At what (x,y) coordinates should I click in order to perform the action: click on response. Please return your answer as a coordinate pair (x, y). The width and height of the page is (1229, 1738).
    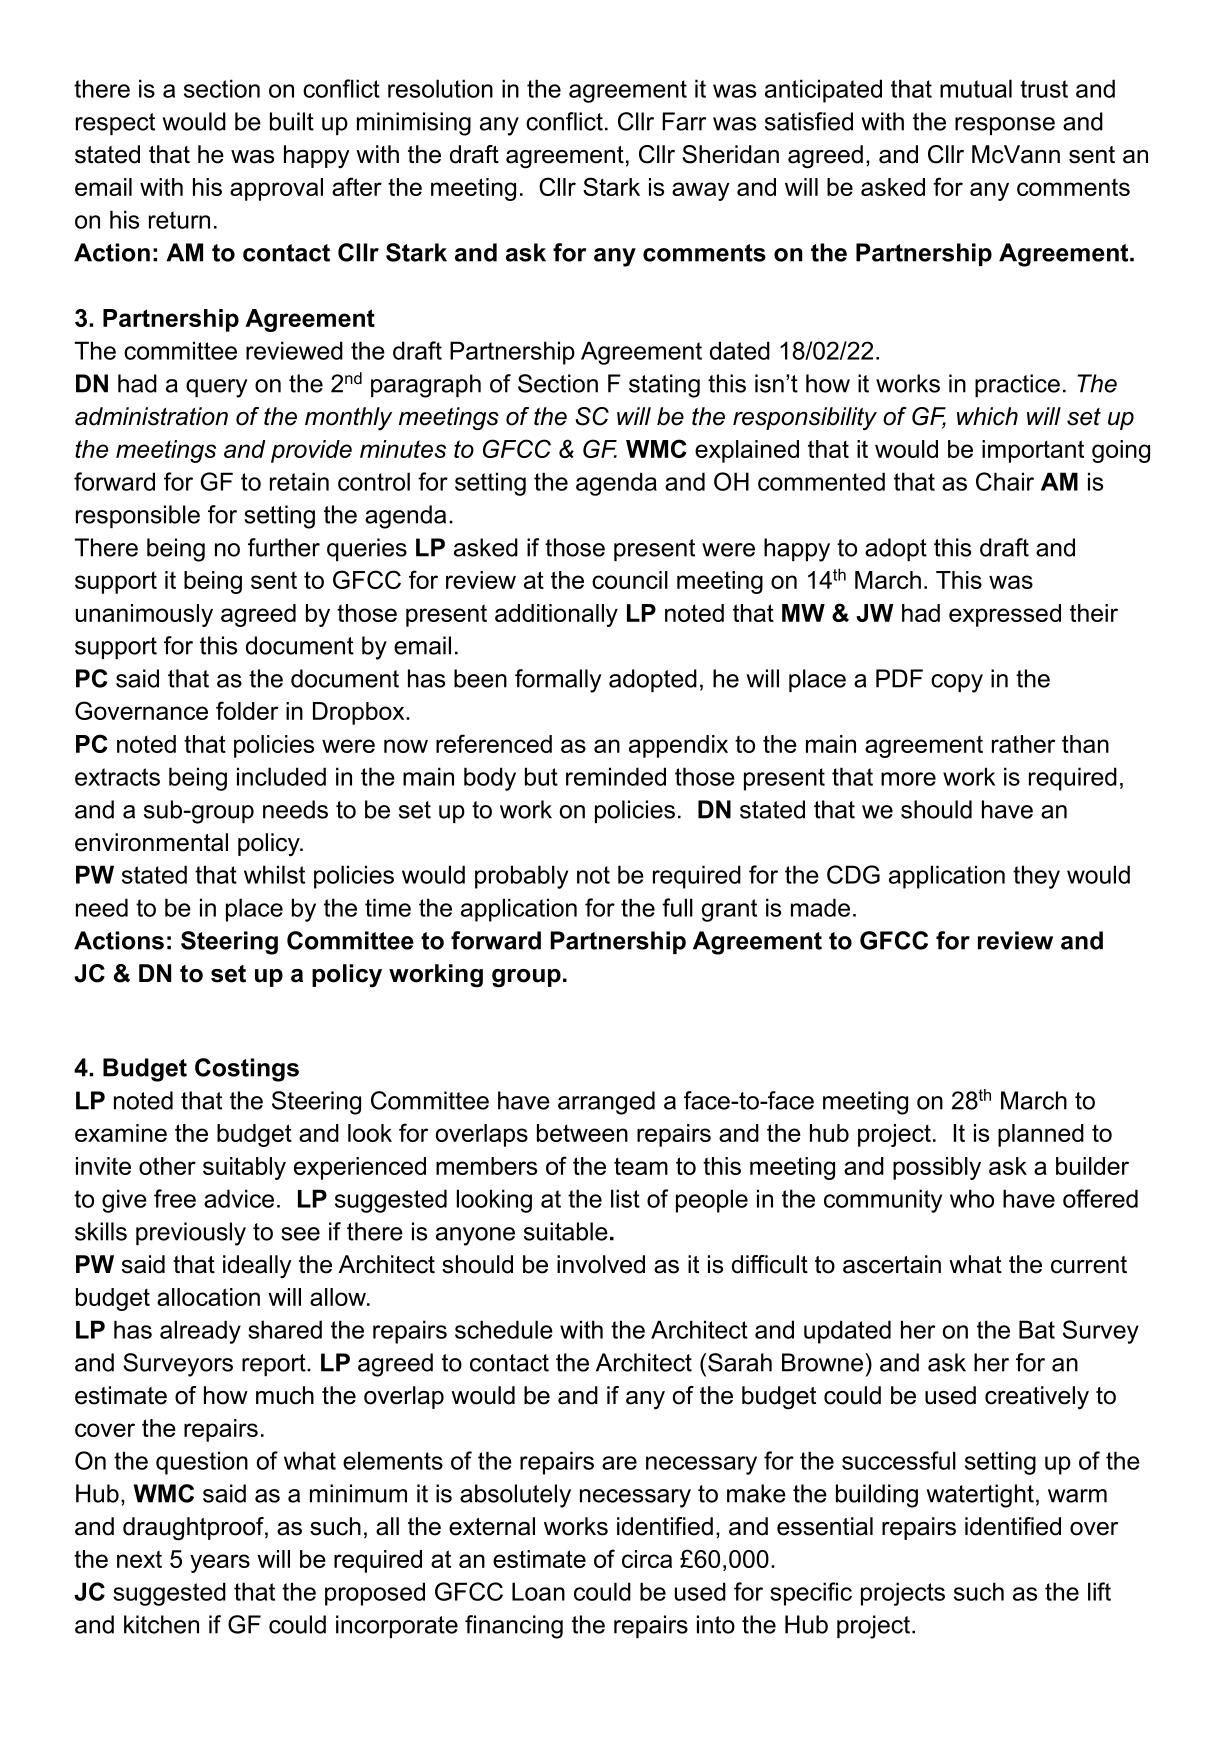
    Looking at the image, I should click on (1005, 126).
